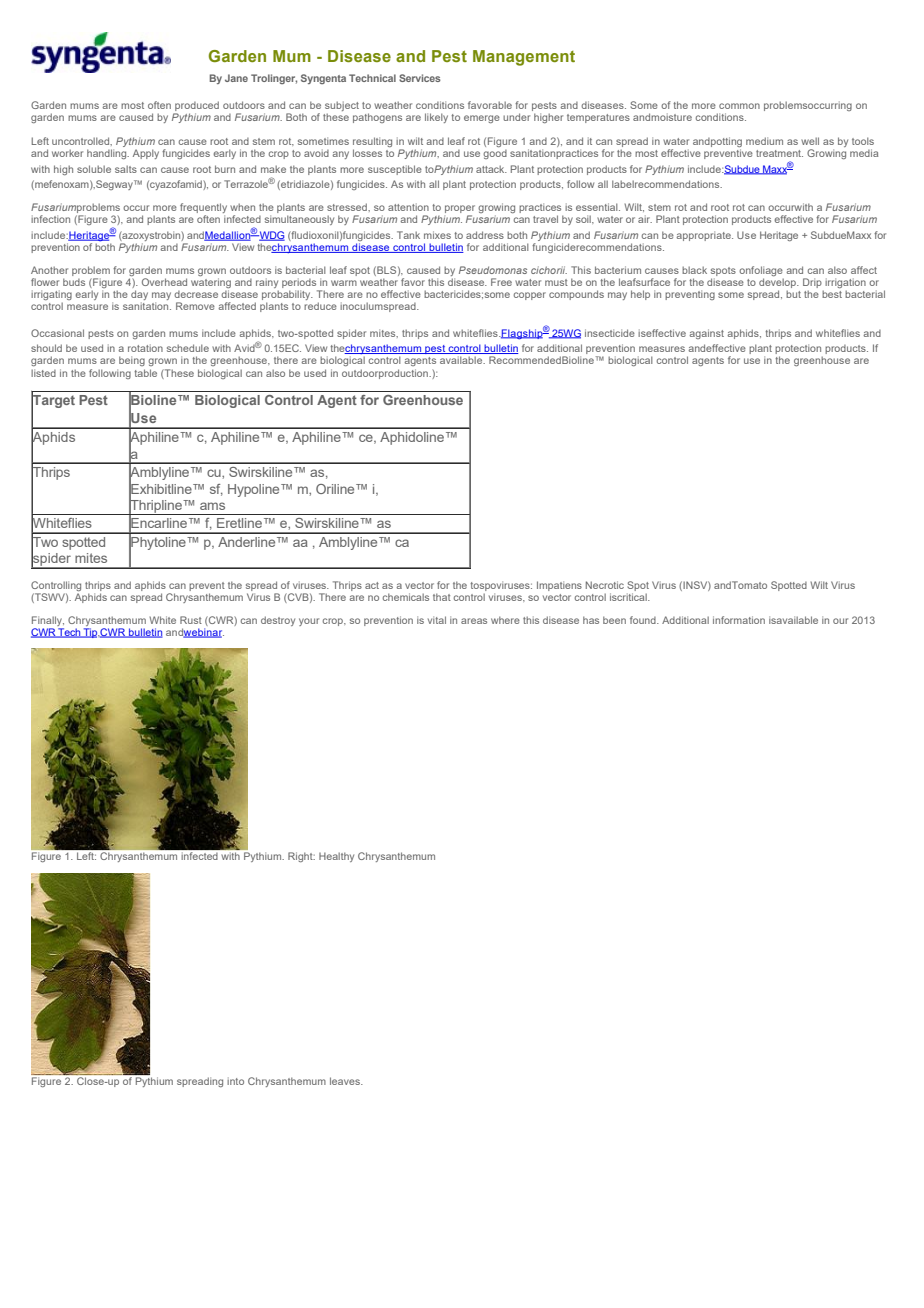 This screenshot has width=924, height=1308. What do you see at coordinates (336, 857) in the screenshot?
I see `Healthy` at bounding box center [336, 857].
